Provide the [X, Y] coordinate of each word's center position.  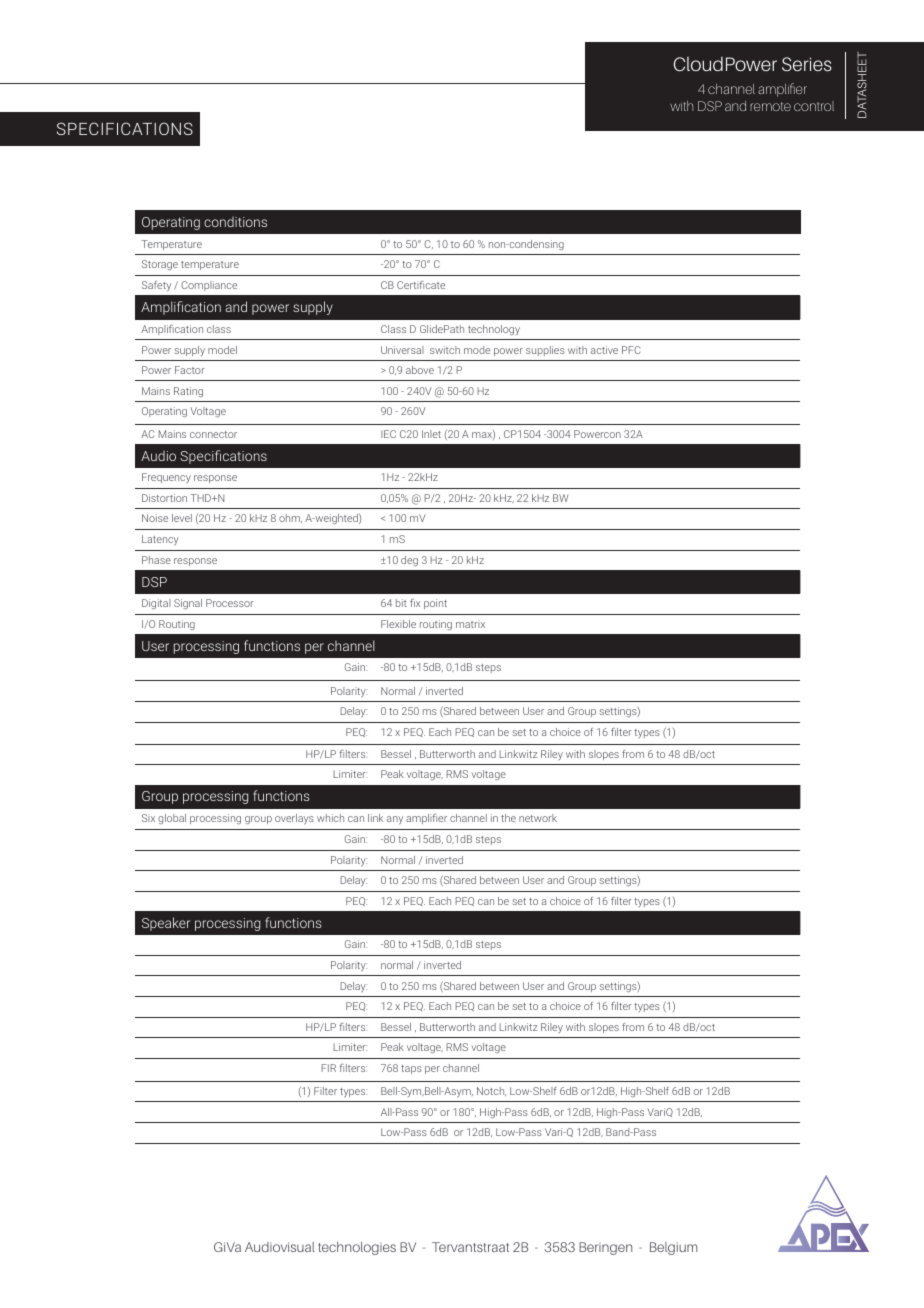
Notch [491, 1091]
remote [770, 106]
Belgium [673, 1248]
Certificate [421, 285]
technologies [357, 1248]
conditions [235, 222]
